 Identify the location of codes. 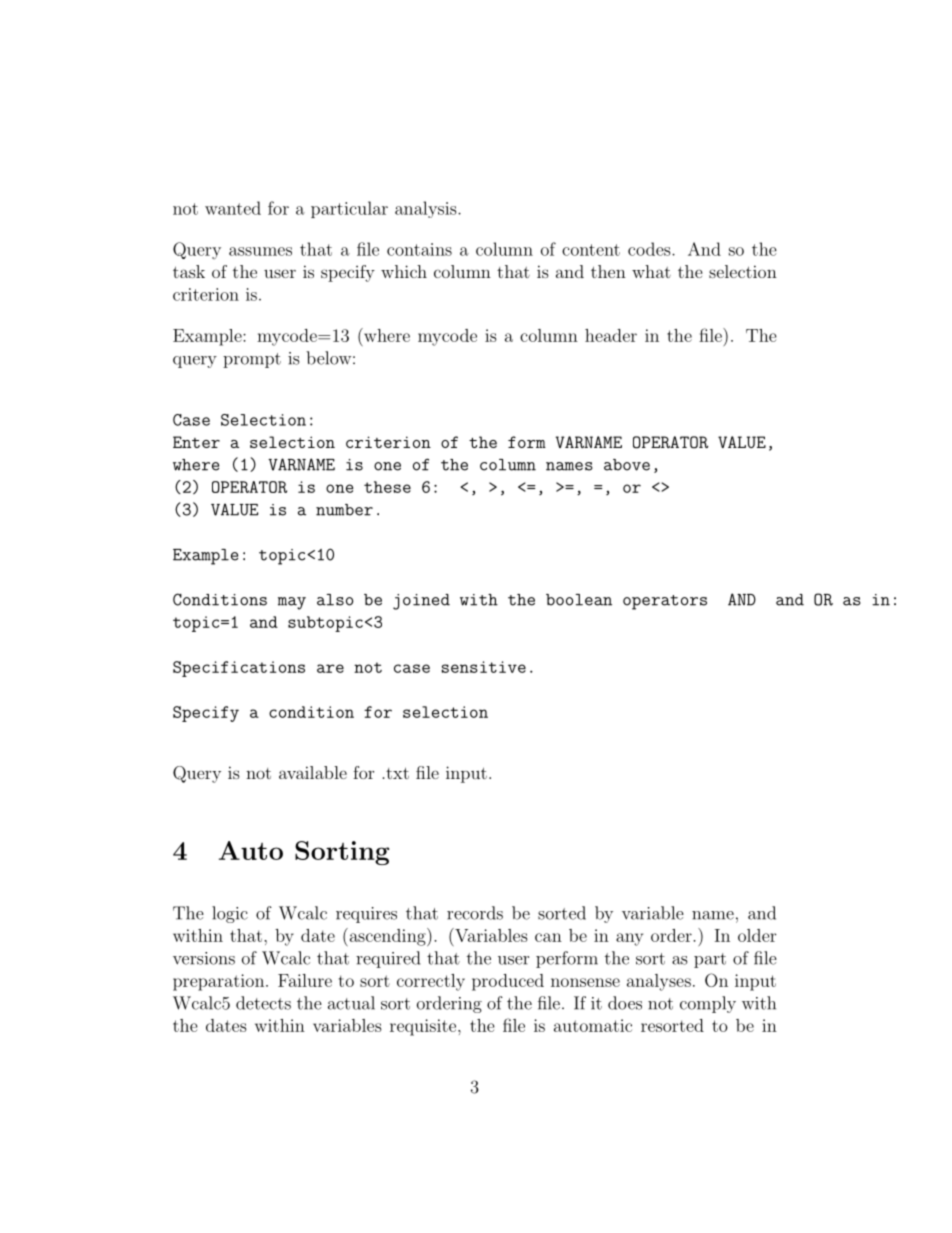
(649, 249).
